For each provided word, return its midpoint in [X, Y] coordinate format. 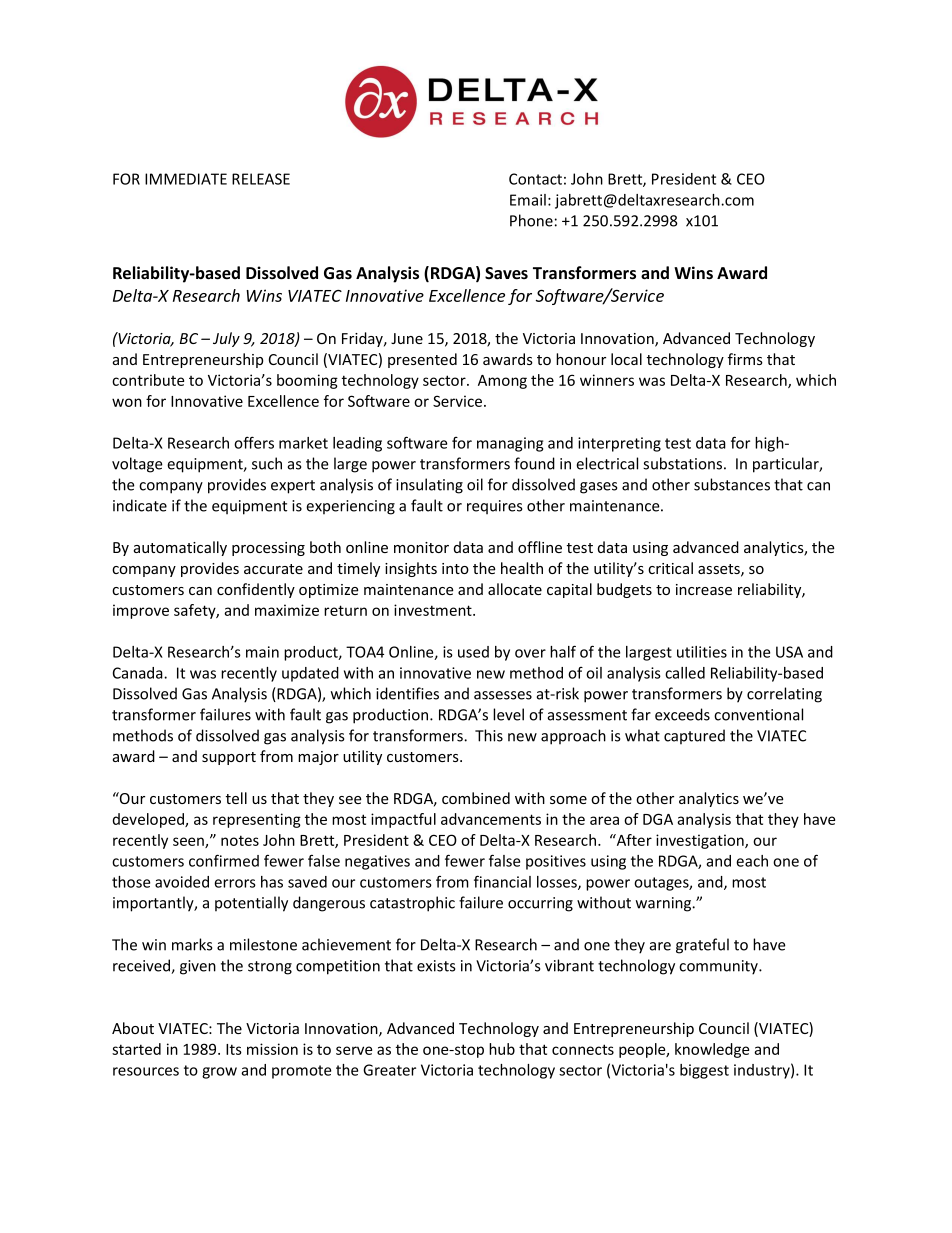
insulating [429, 486]
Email [528, 200]
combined [476, 798]
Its [234, 1049]
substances [732, 484]
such [267, 463]
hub [502, 1049]
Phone [531, 220]
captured [694, 736]
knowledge [712, 1050]
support [229, 758]
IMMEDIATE [186, 179]
